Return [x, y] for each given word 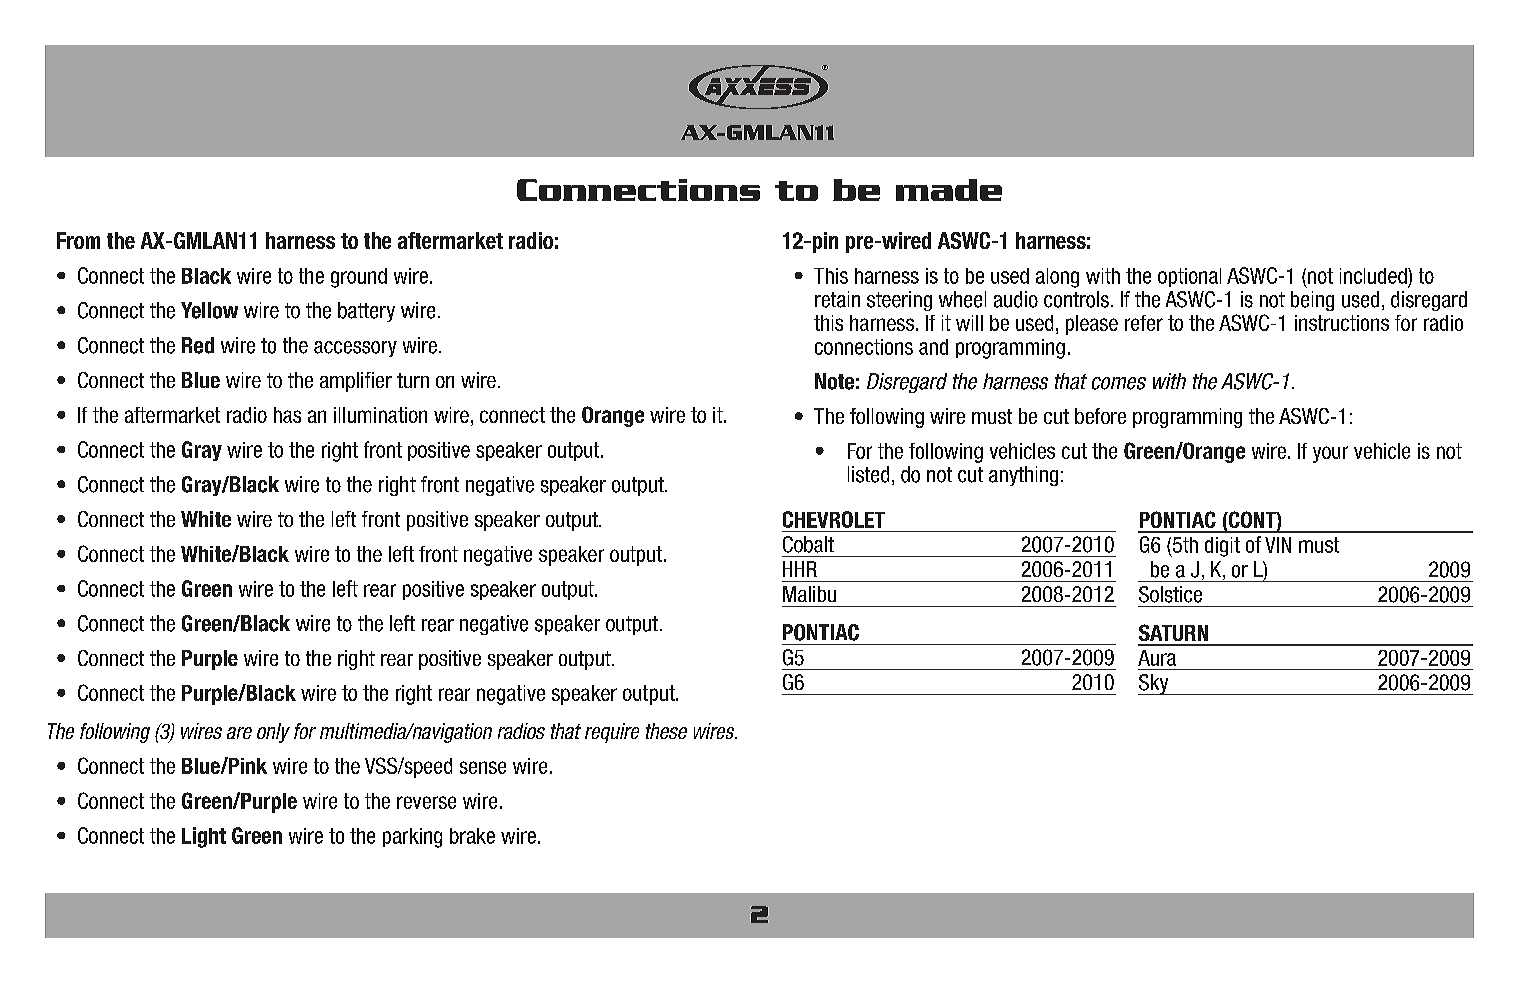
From [78, 240]
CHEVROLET [834, 519]
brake [472, 836]
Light [204, 837]
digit [1222, 547]
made [949, 190]
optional [1189, 277]
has [287, 415]
